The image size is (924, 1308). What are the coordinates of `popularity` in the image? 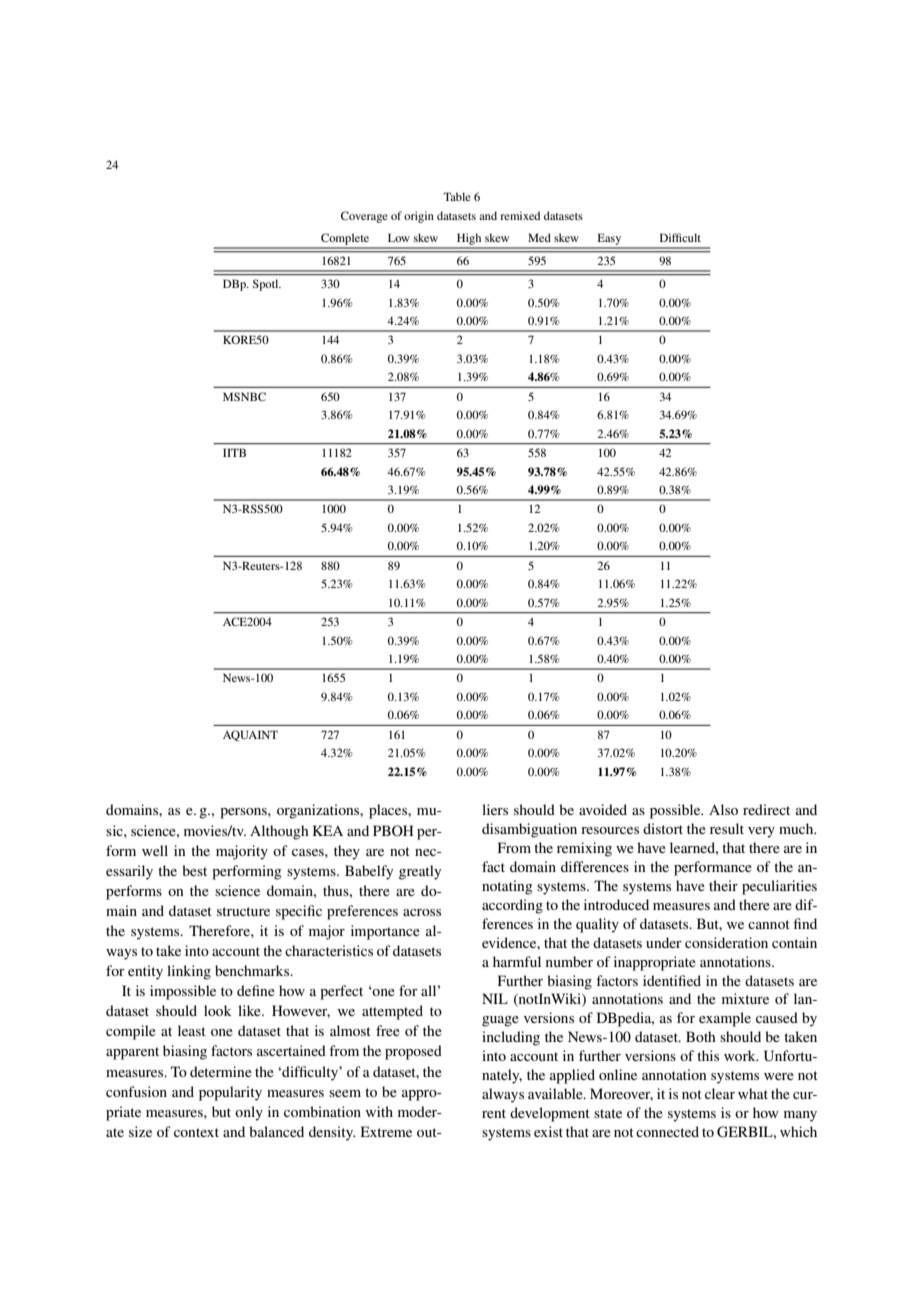 It's located at (230, 1093).
